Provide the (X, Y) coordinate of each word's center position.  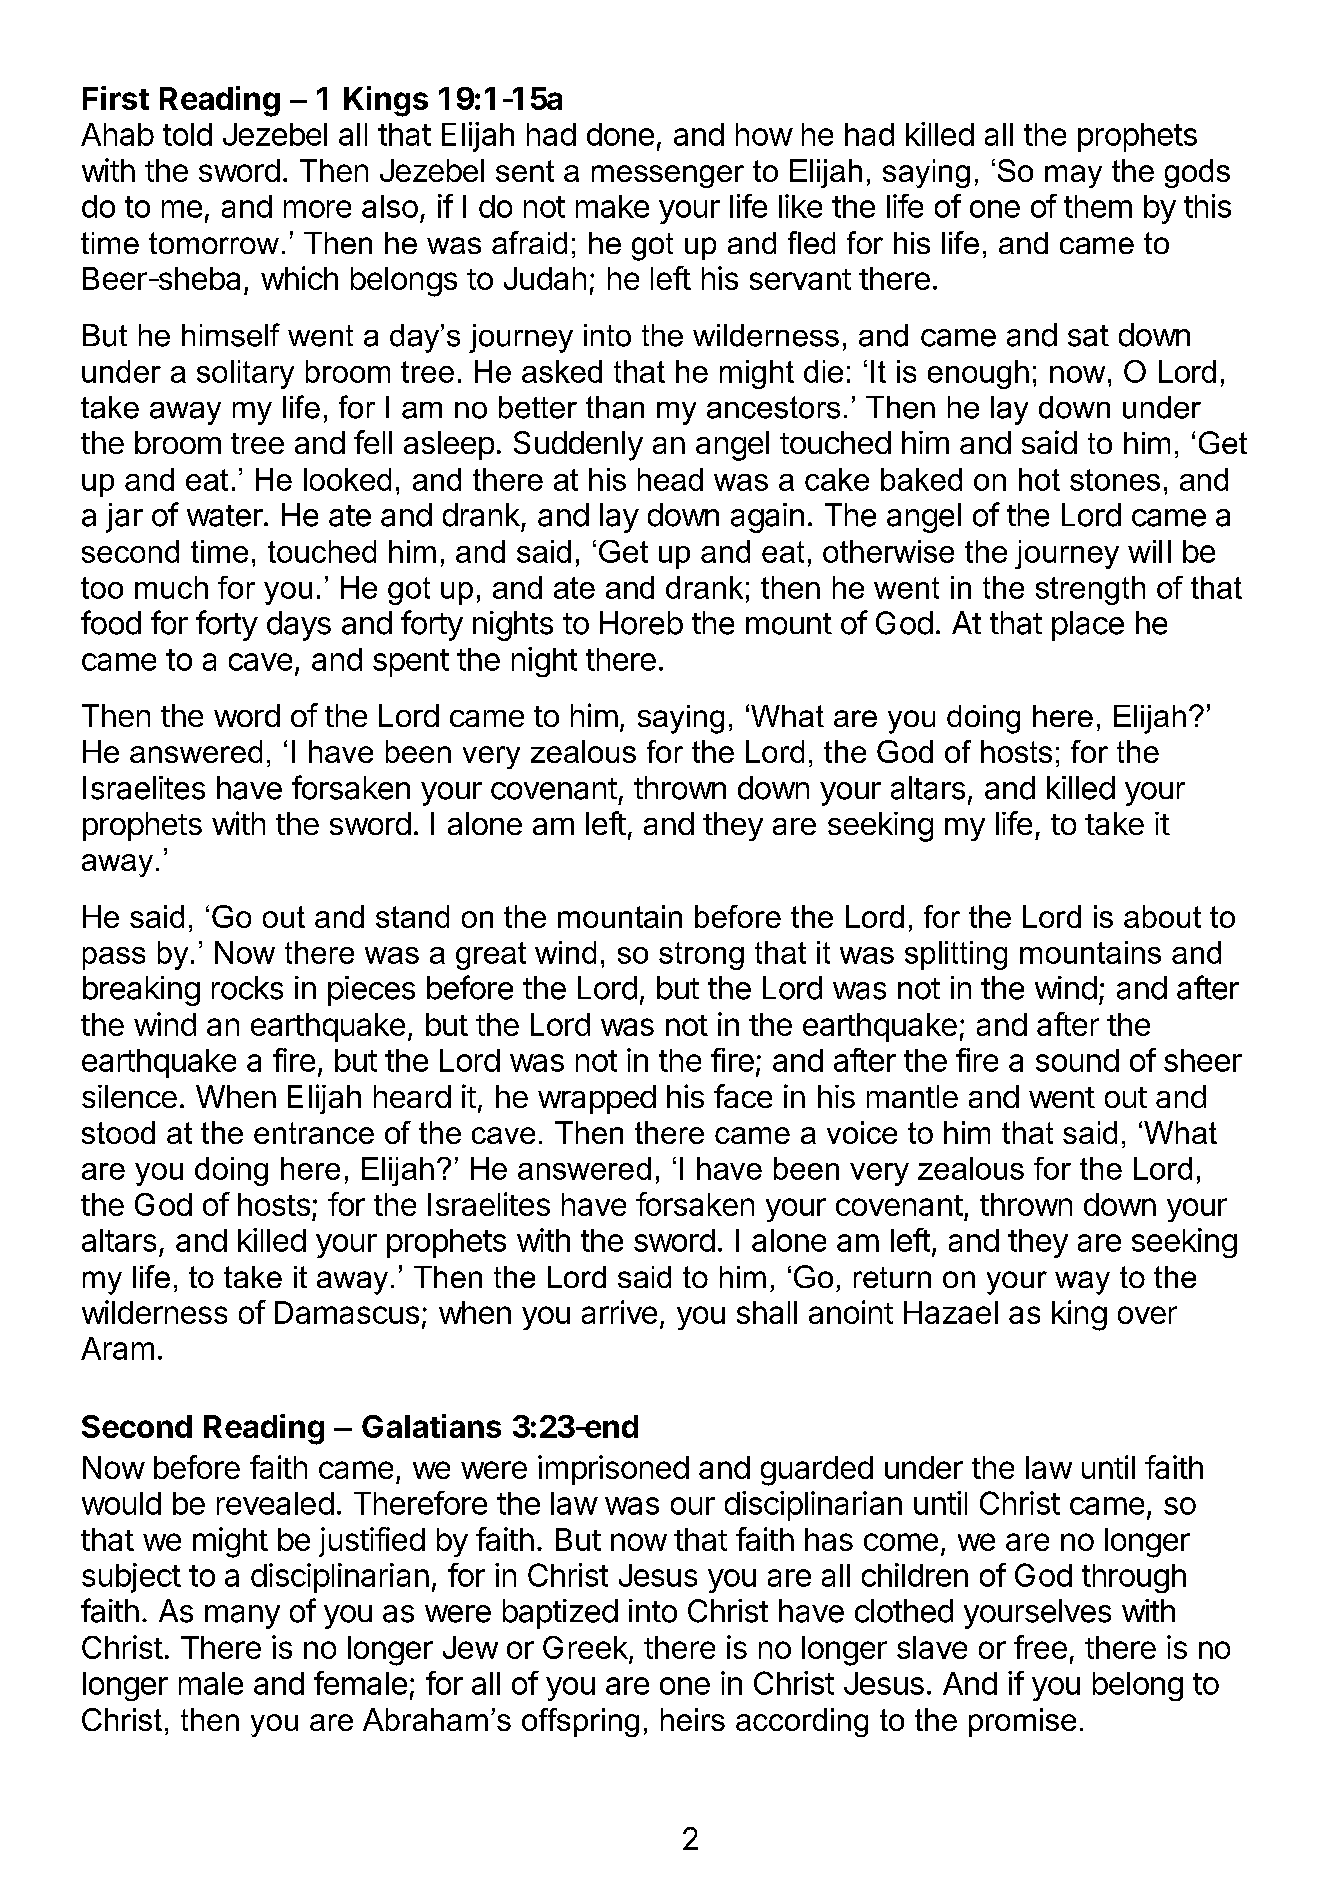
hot (1039, 479)
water (225, 516)
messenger (668, 176)
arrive (619, 1312)
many (242, 1617)
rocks (247, 988)
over (1147, 1315)
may (1073, 176)
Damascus (347, 1312)
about (1162, 916)
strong (701, 956)
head (670, 479)
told (187, 134)
